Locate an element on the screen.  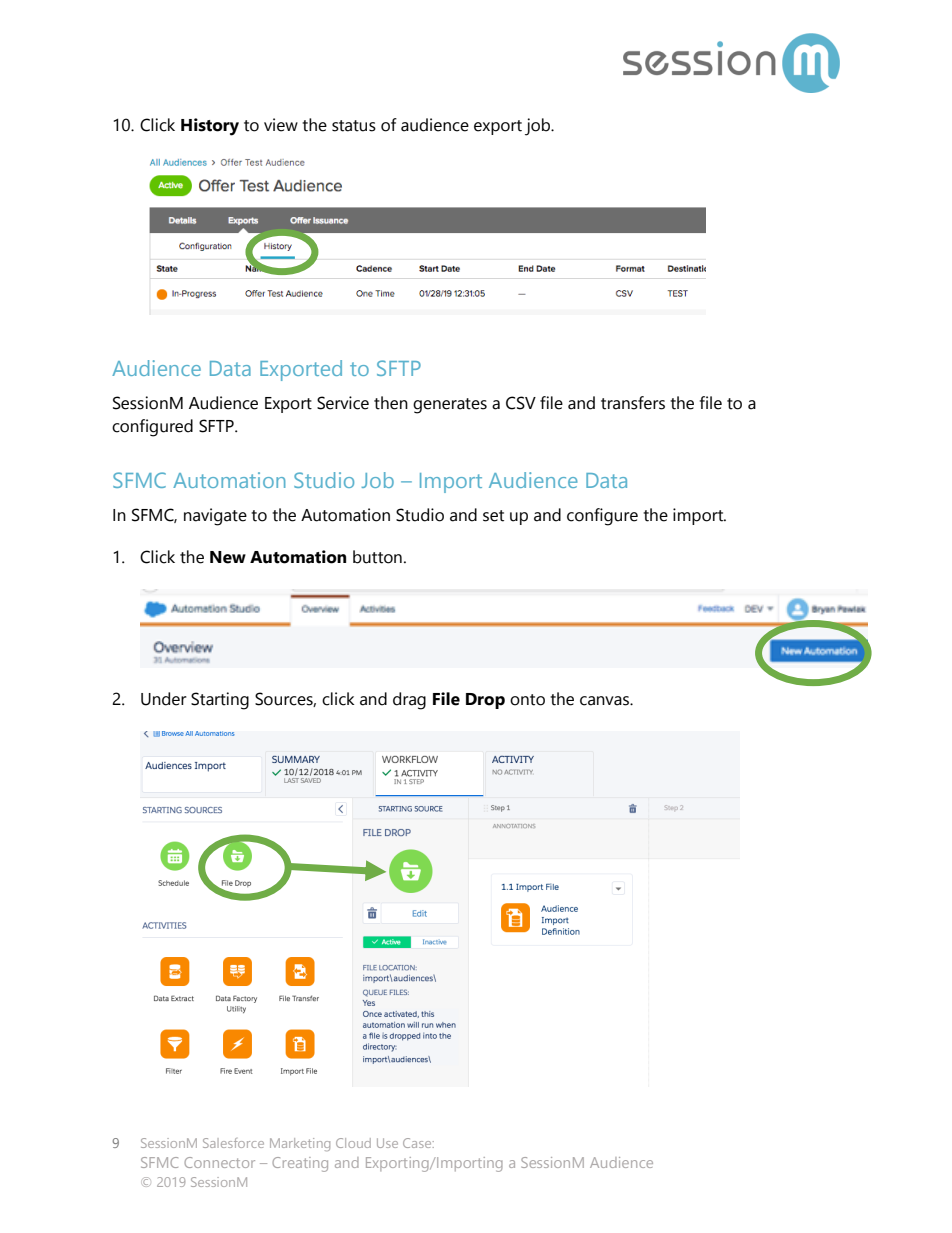
Drop is located at coordinates (485, 701).
